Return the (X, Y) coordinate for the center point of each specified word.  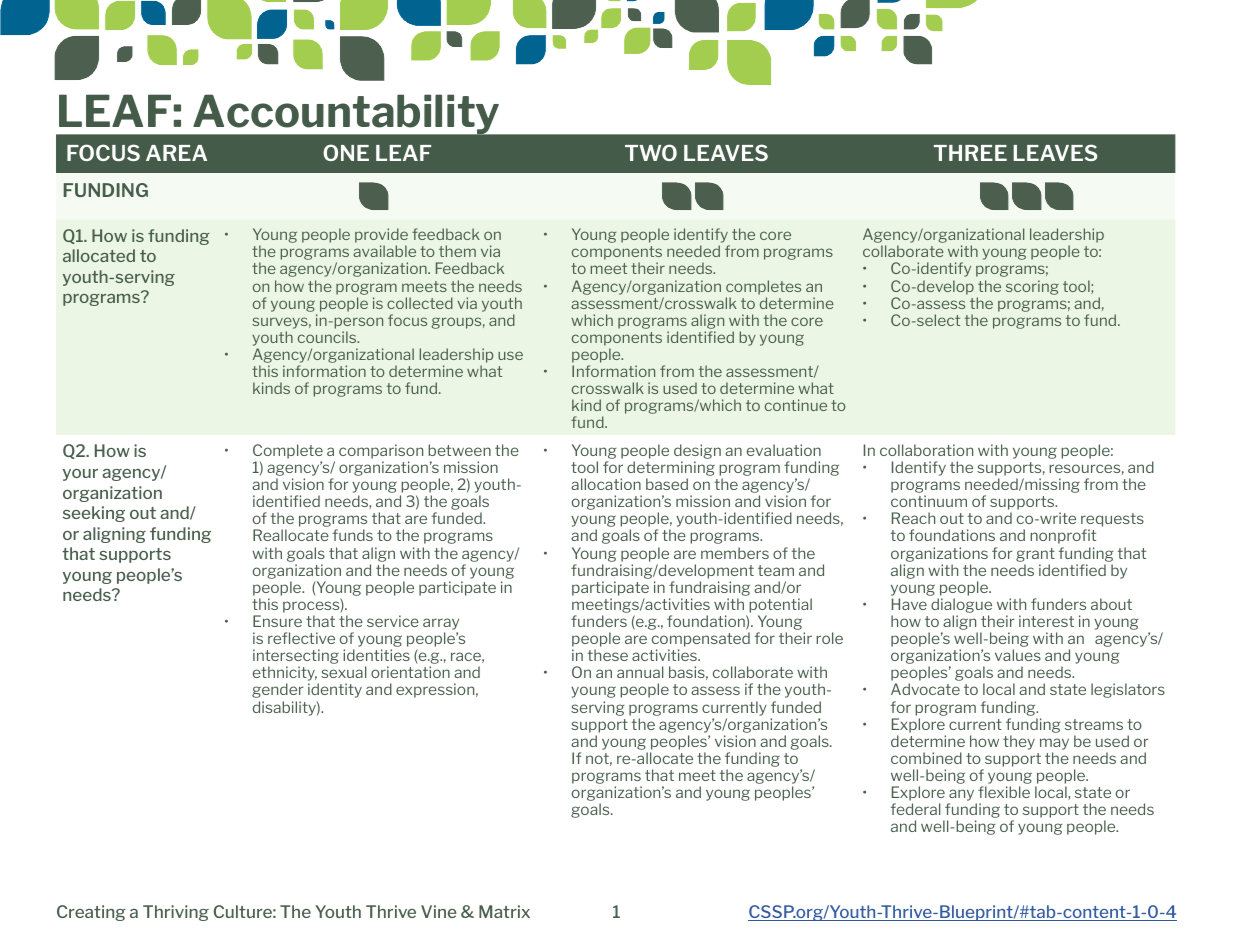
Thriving (176, 913)
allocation (606, 484)
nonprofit (1063, 536)
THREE (970, 153)
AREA (176, 153)
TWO (651, 152)
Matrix (504, 911)
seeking (94, 514)
